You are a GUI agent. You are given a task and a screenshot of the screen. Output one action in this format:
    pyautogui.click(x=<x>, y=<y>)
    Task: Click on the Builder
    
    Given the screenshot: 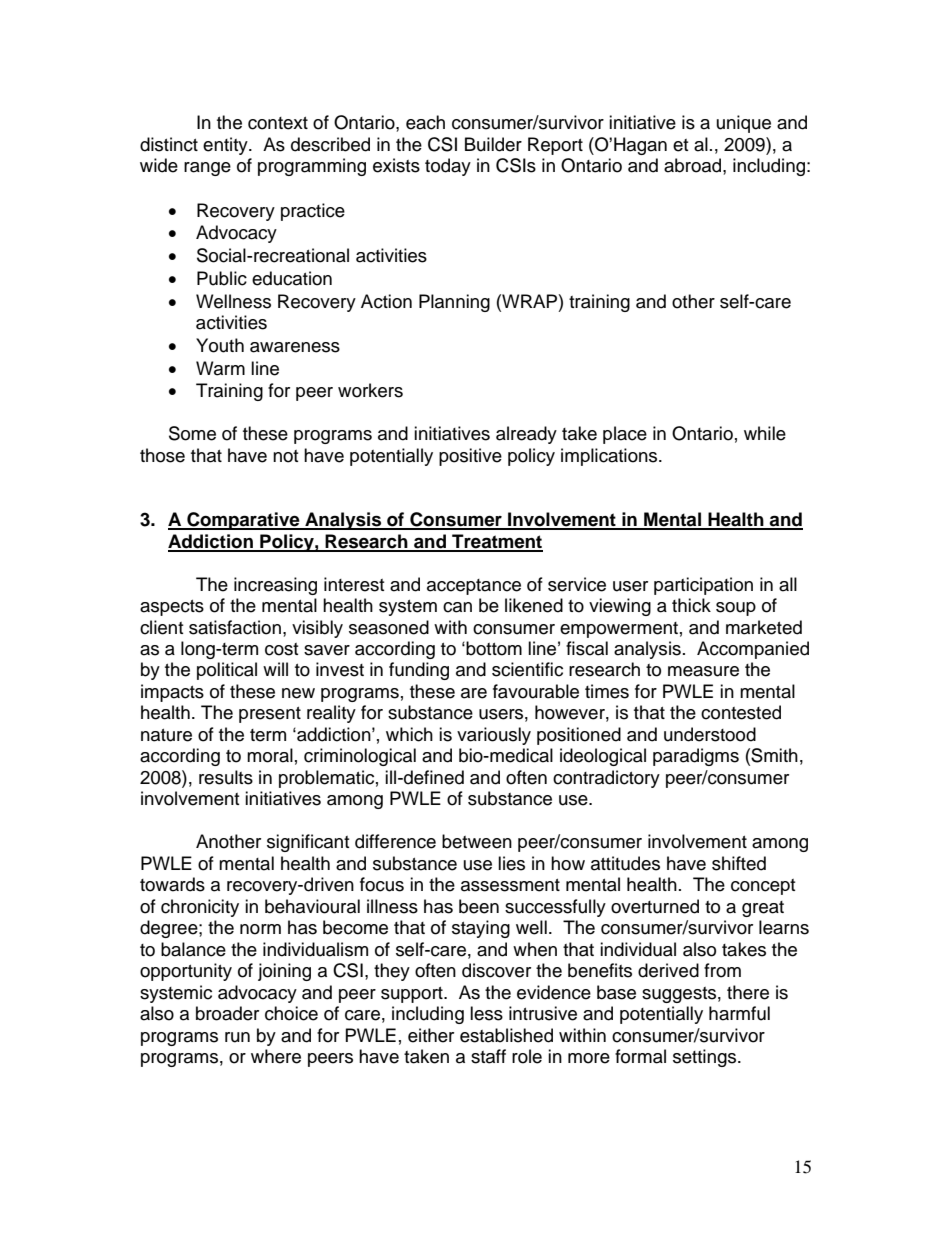 What is the action you would take?
    pyautogui.click(x=493, y=144)
